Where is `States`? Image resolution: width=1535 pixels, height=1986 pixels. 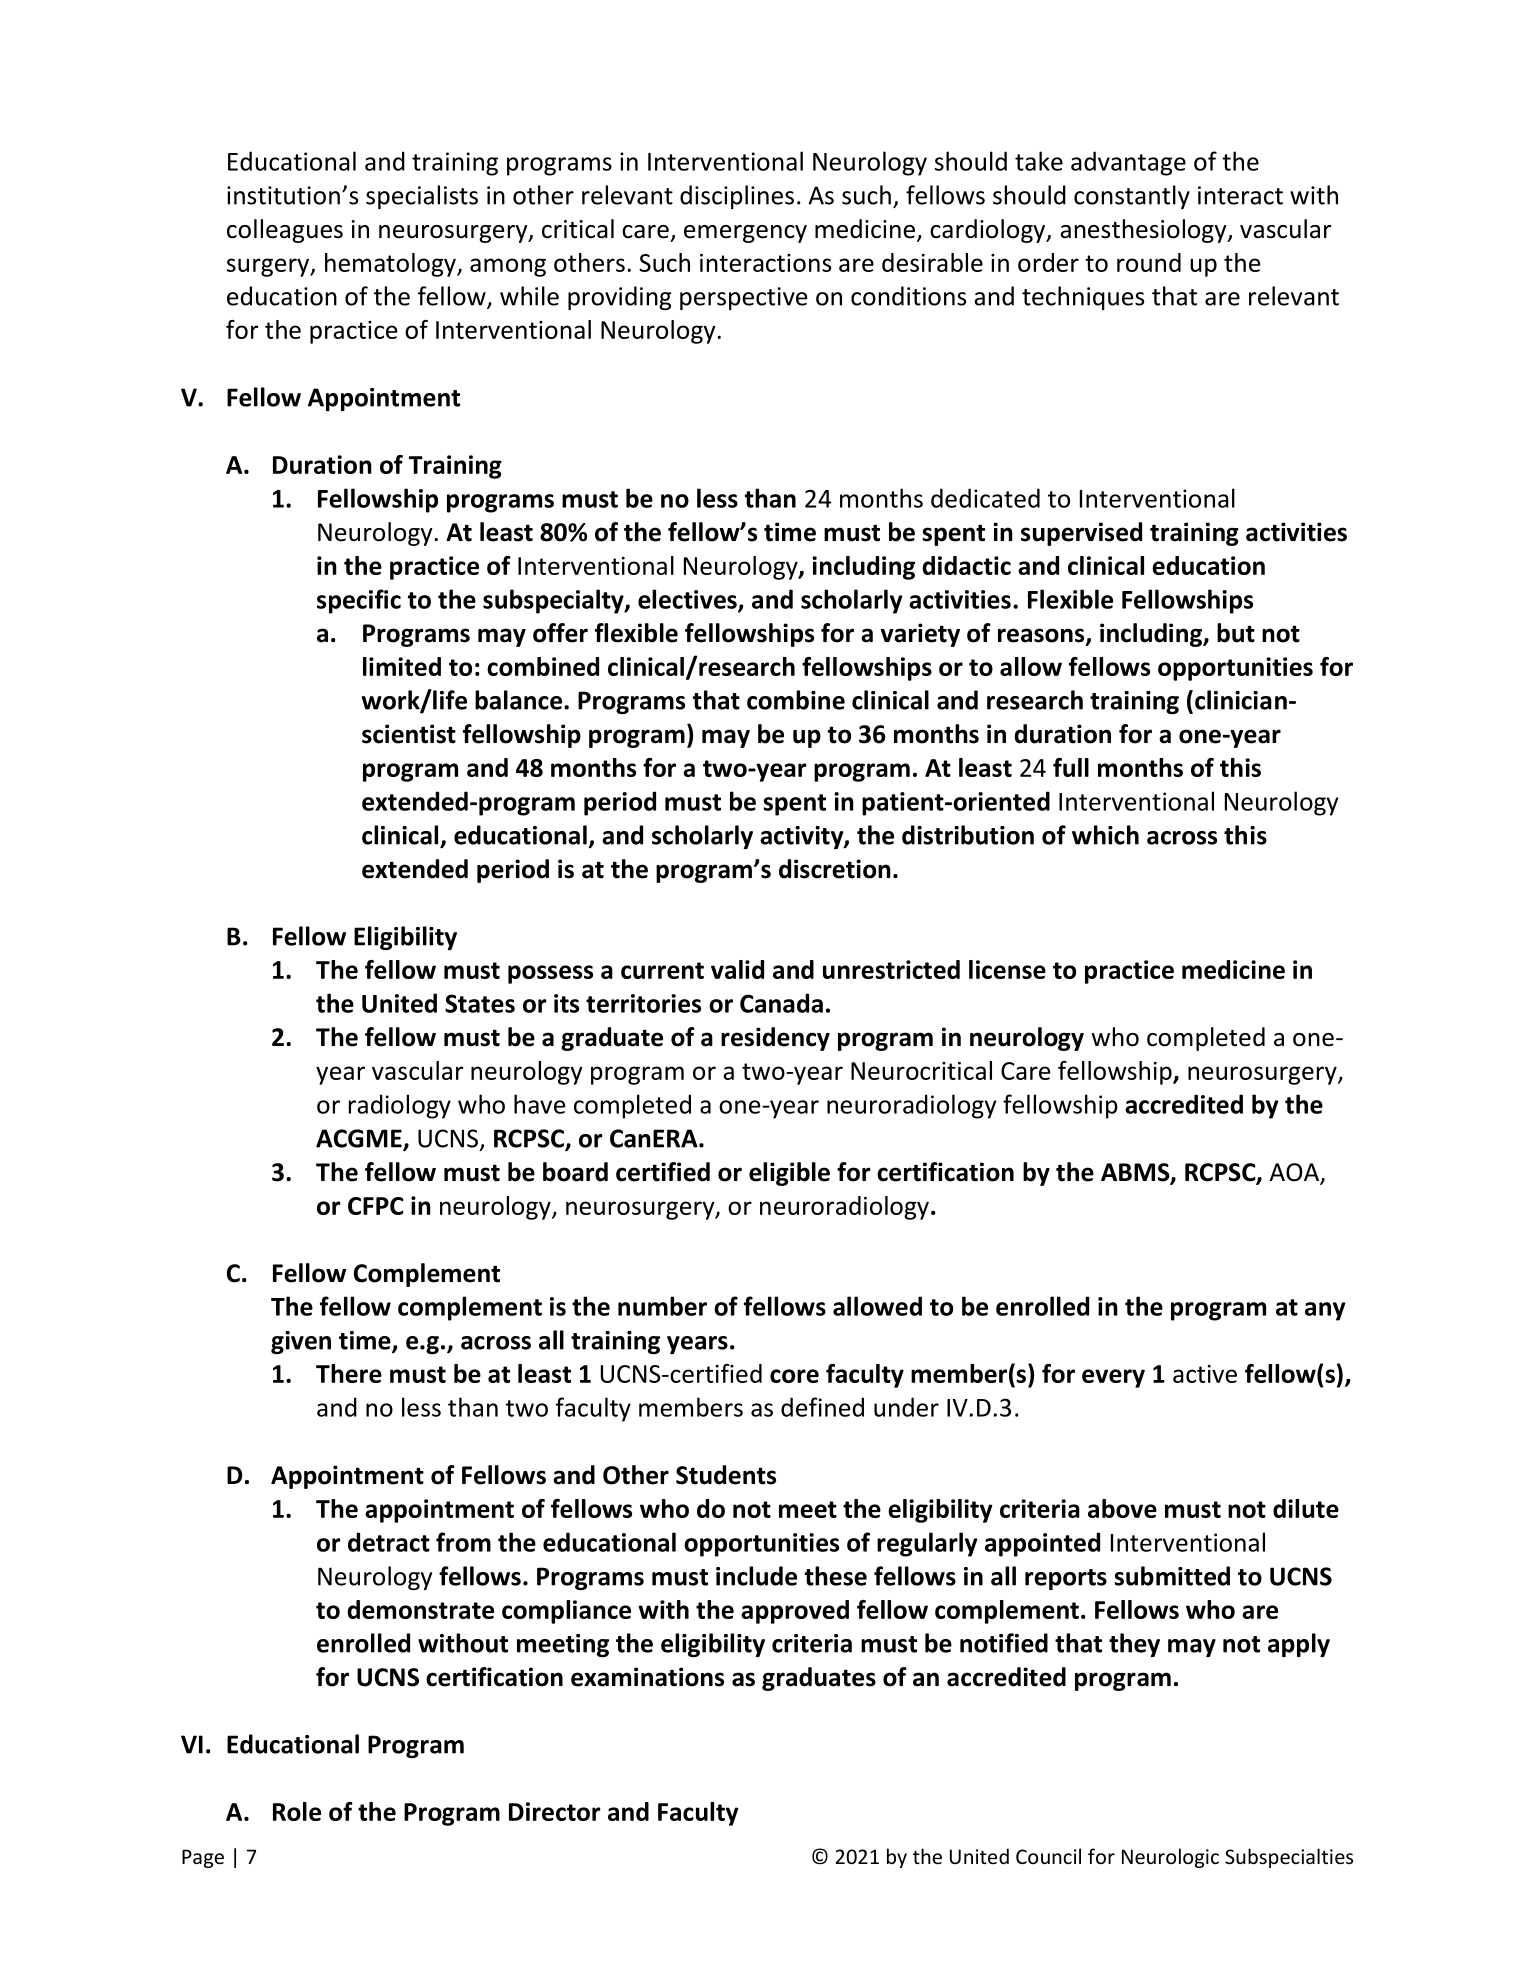
States is located at coordinates (480, 1003).
